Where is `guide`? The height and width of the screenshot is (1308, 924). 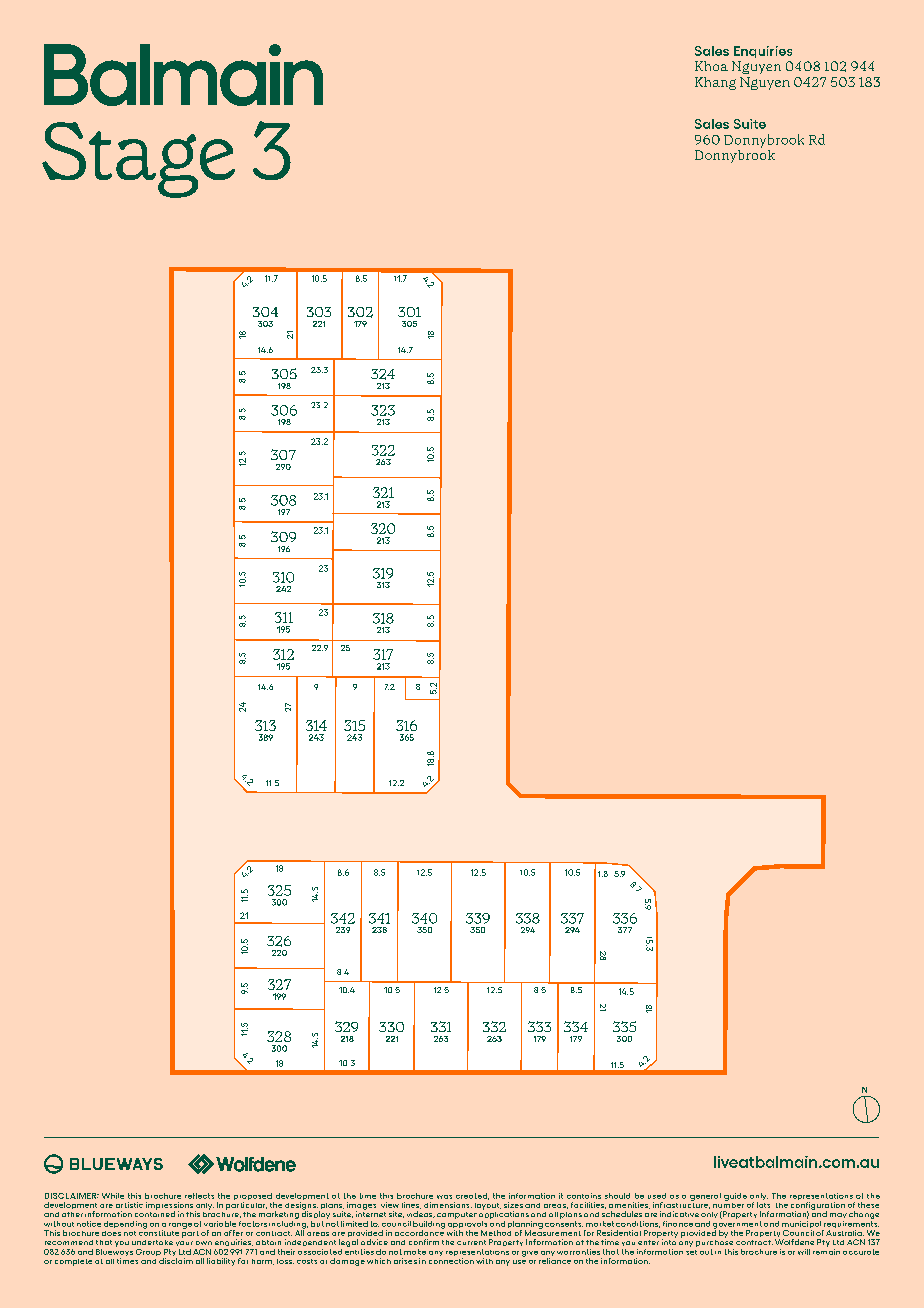
guide is located at coordinates (735, 1197).
